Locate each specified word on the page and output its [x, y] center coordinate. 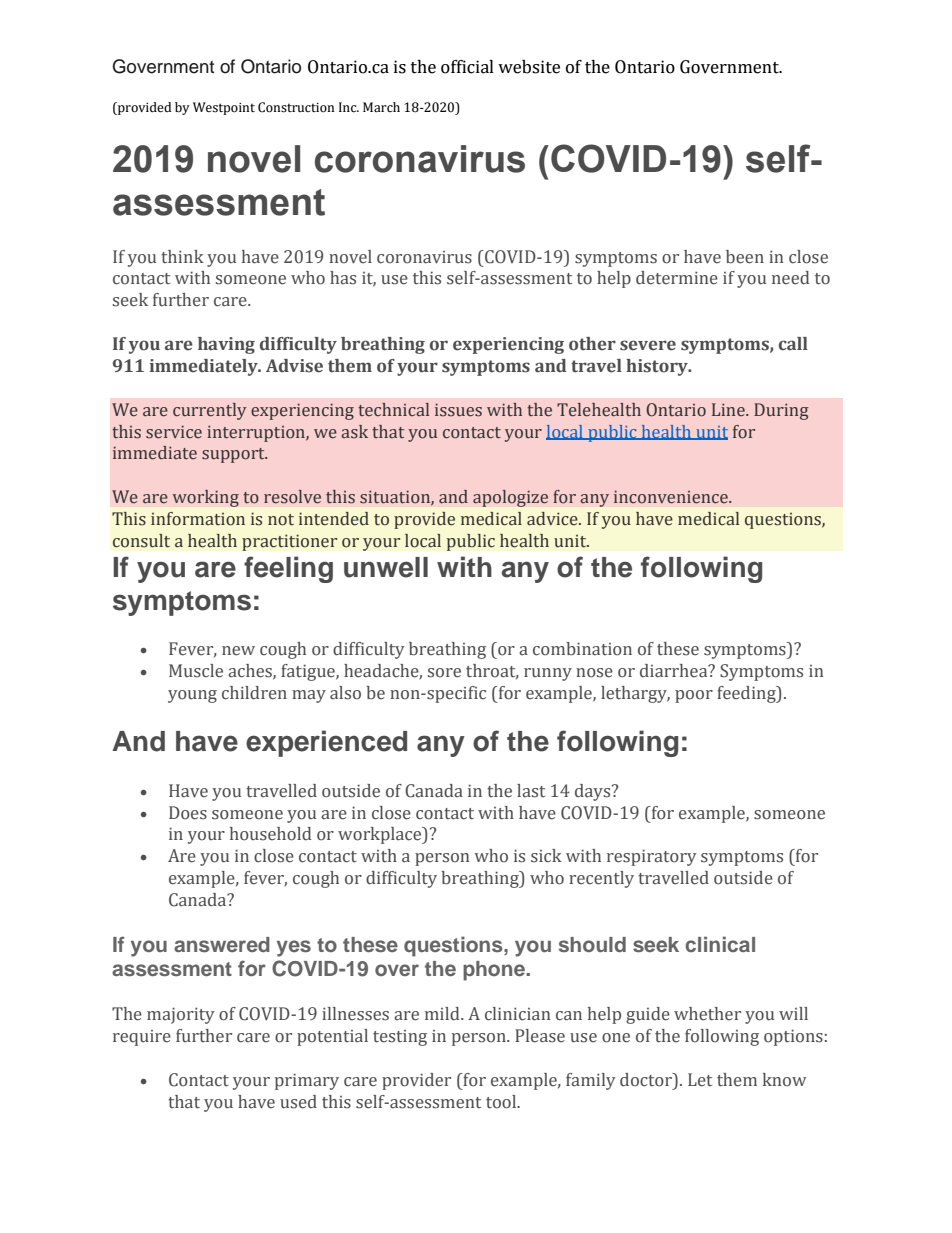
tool [502, 1102]
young [192, 696]
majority [181, 1015]
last [531, 791]
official [467, 67]
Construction [296, 107]
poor [694, 696]
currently [210, 411]
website [529, 67]
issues [458, 410]
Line [729, 410]
